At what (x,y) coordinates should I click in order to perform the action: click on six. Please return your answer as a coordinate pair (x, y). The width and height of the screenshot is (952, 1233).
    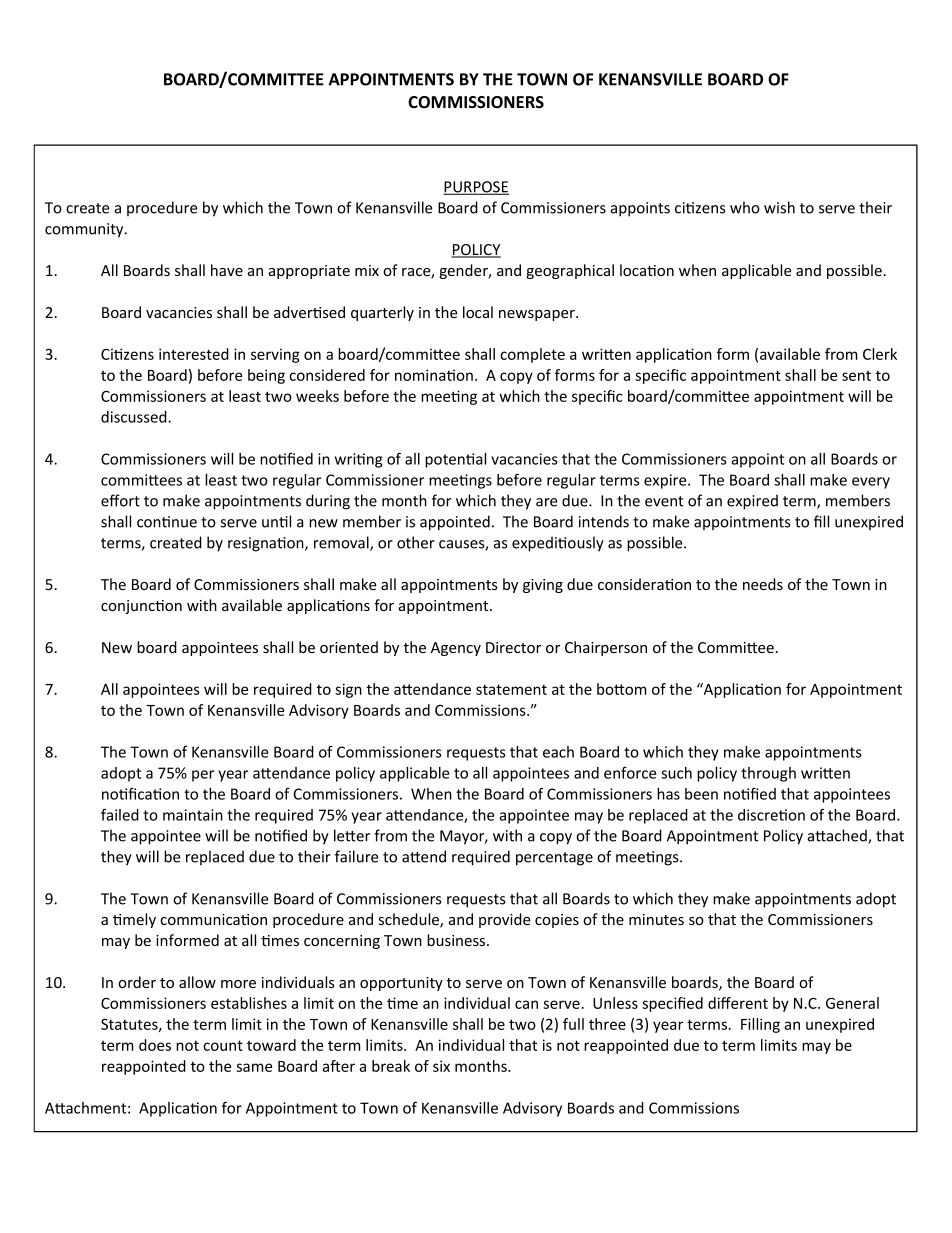
    Looking at the image, I should click on (441, 1066).
